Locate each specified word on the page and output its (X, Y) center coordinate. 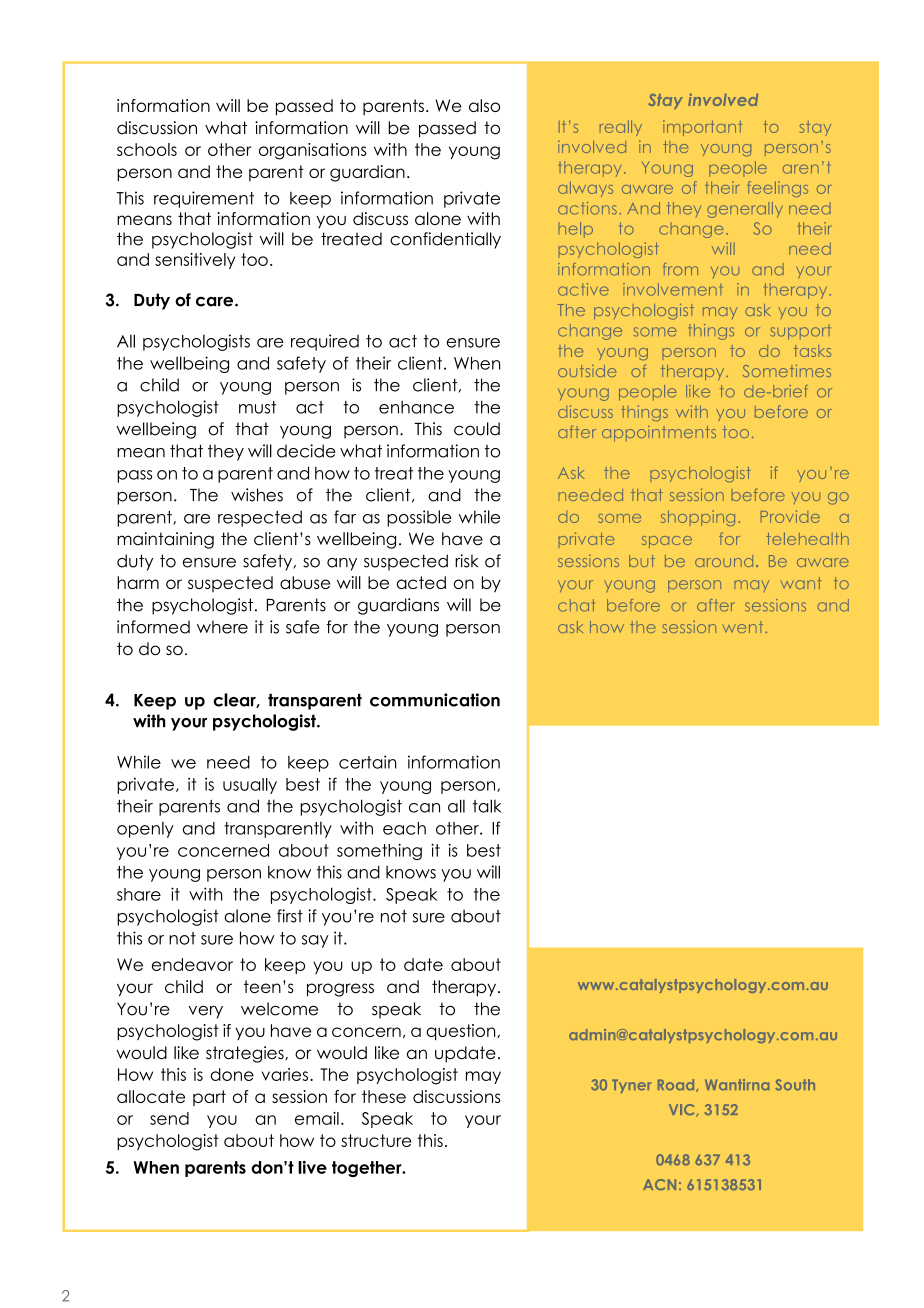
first (290, 916)
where (222, 627)
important (702, 128)
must (257, 407)
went (744, 627)
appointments (659, 433)
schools (147, 149)
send (169, 1118)
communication (435, 700)
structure (376, 1140)
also (484, 105)
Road (677, 1085)
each (404, 828)
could (477, 429)
